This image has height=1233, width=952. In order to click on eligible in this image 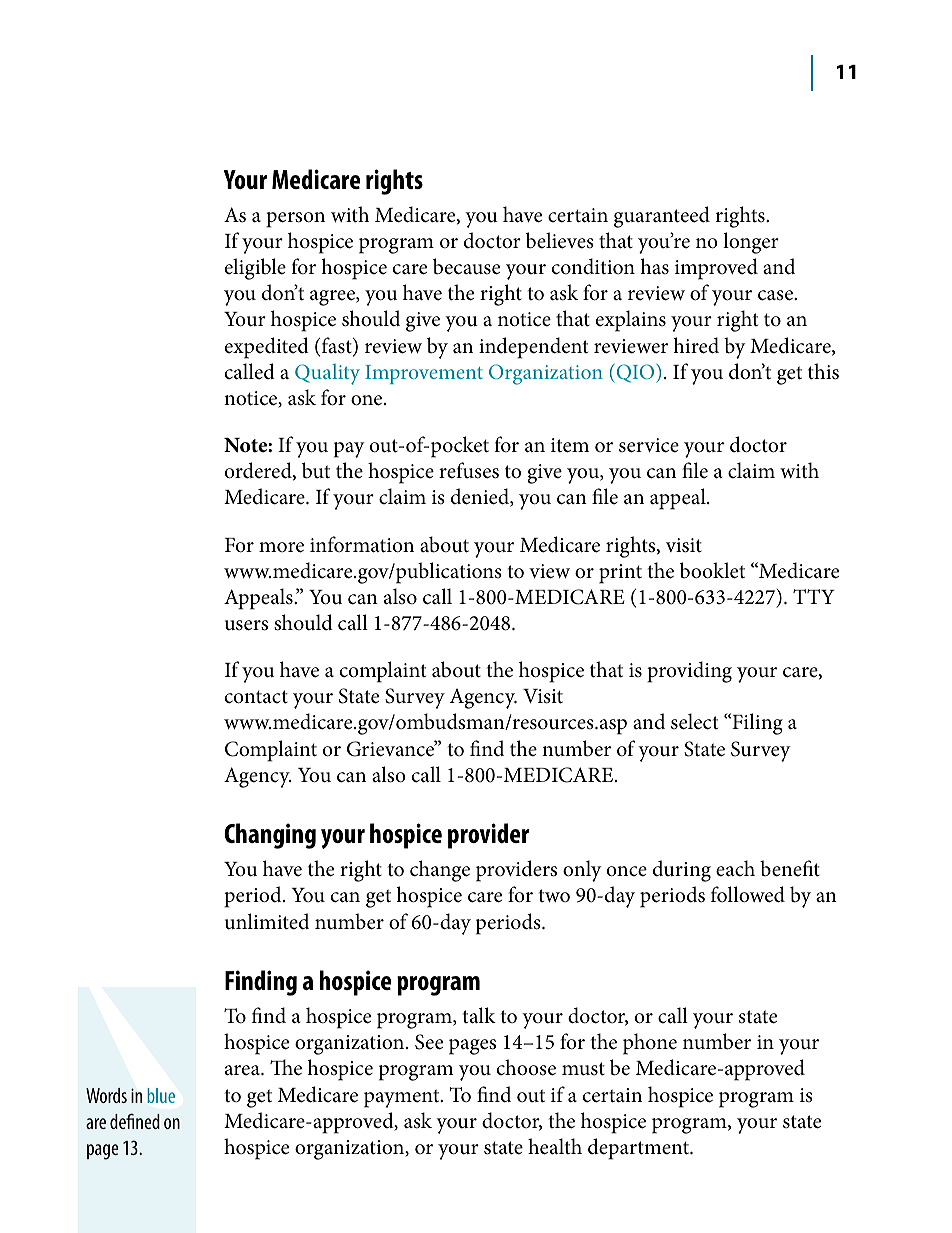, I will do `click(255, 269)`.
